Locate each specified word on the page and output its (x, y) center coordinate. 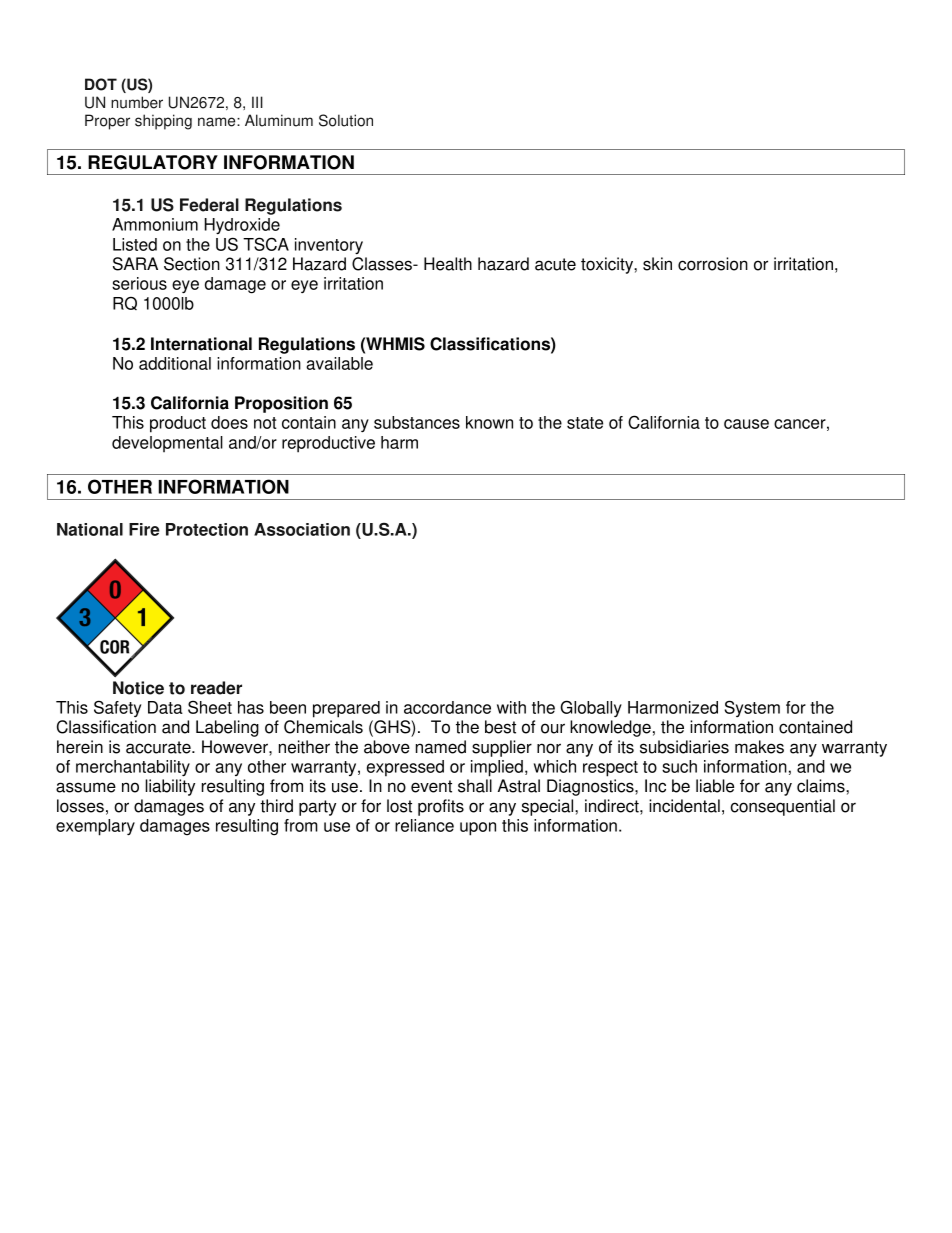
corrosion (713, 264)
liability (170, 787)
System (752, 708)
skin (657, 264)
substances (417, 422)
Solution (346, 120)
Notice (138, 688)
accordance (447, 707)
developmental (167, 444)
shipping (163, 122)
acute (555, 264)
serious (139, 283)
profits (441, 807)
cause (746, 424)
